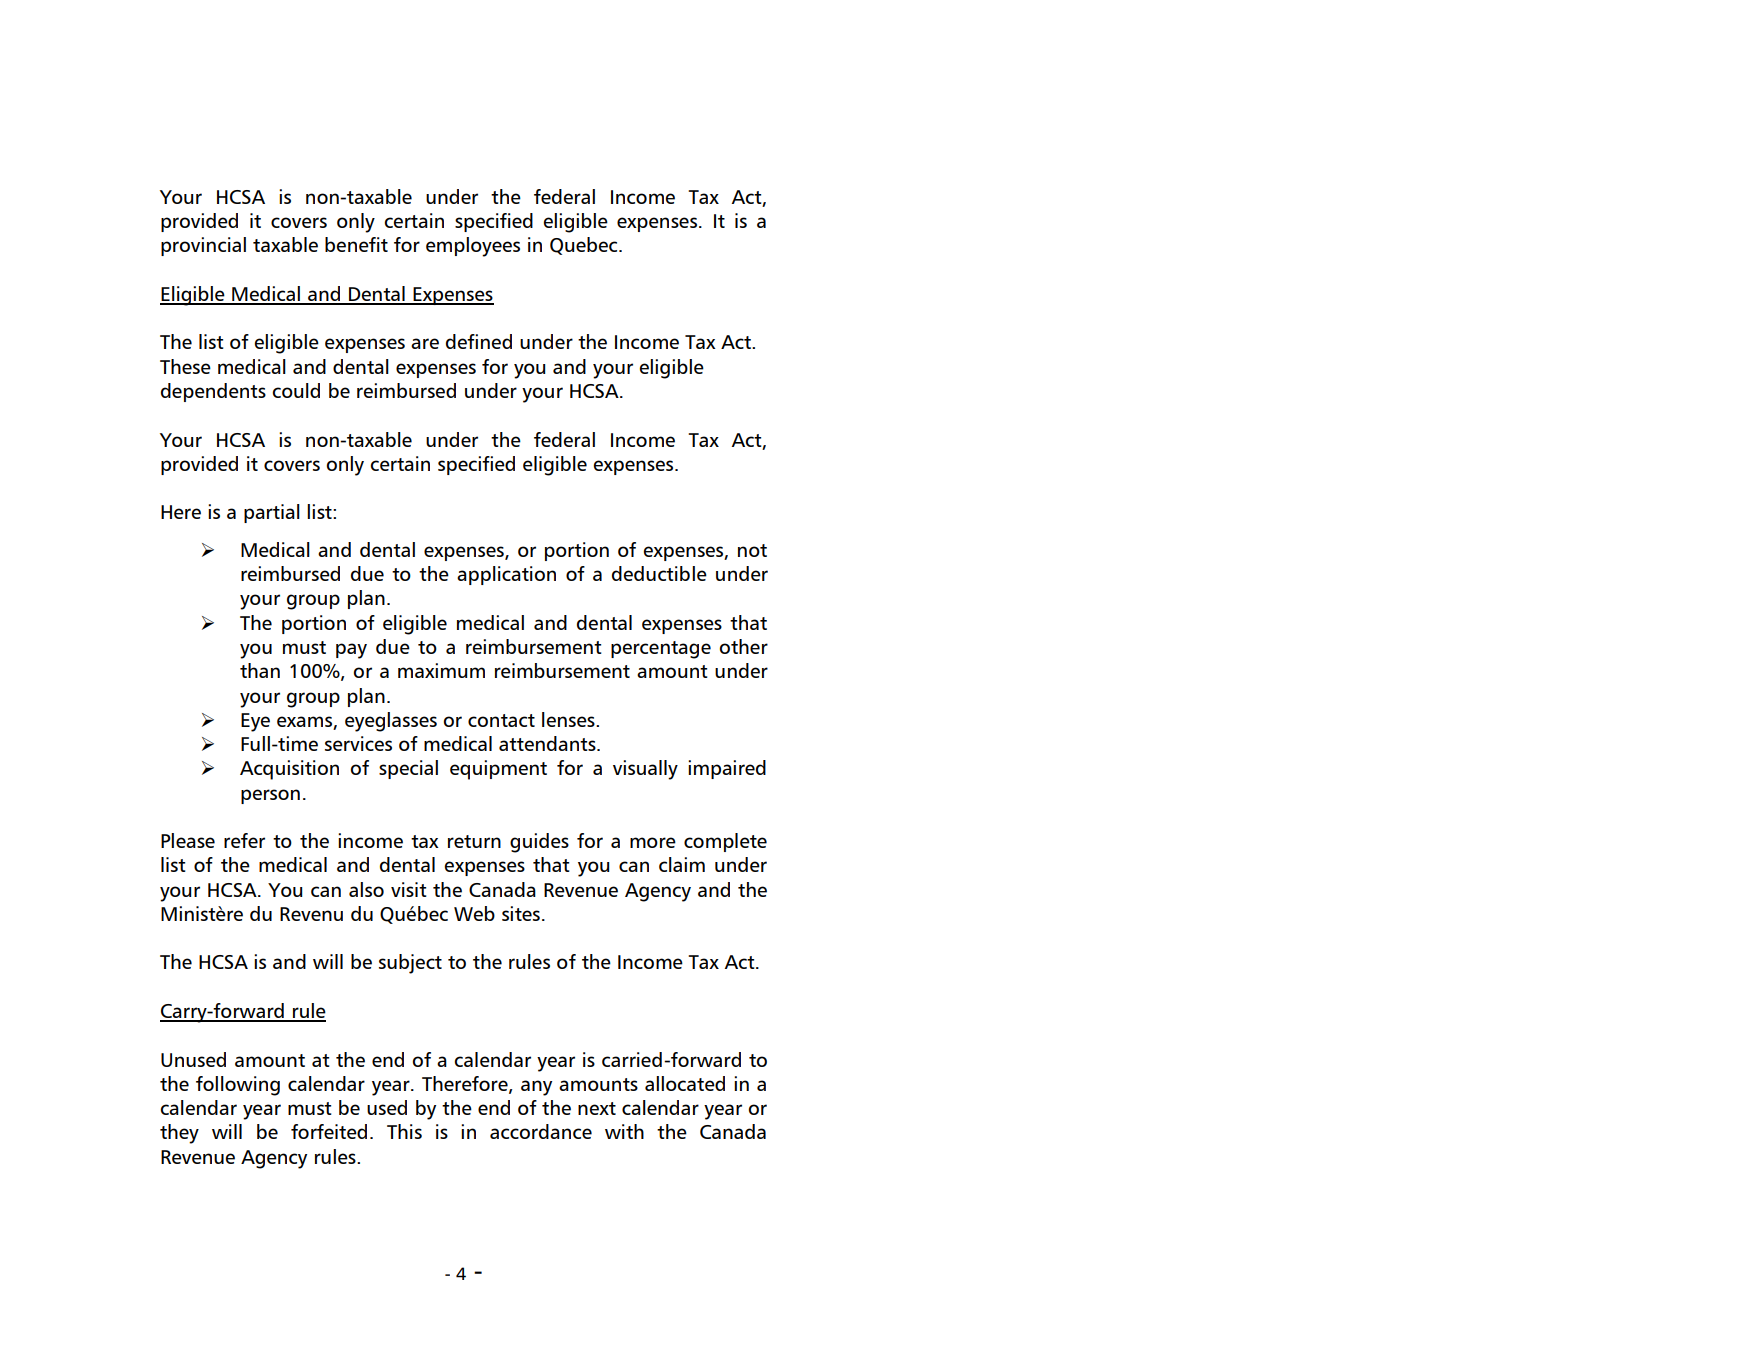  I want to click on employees, so click(473, 247).
